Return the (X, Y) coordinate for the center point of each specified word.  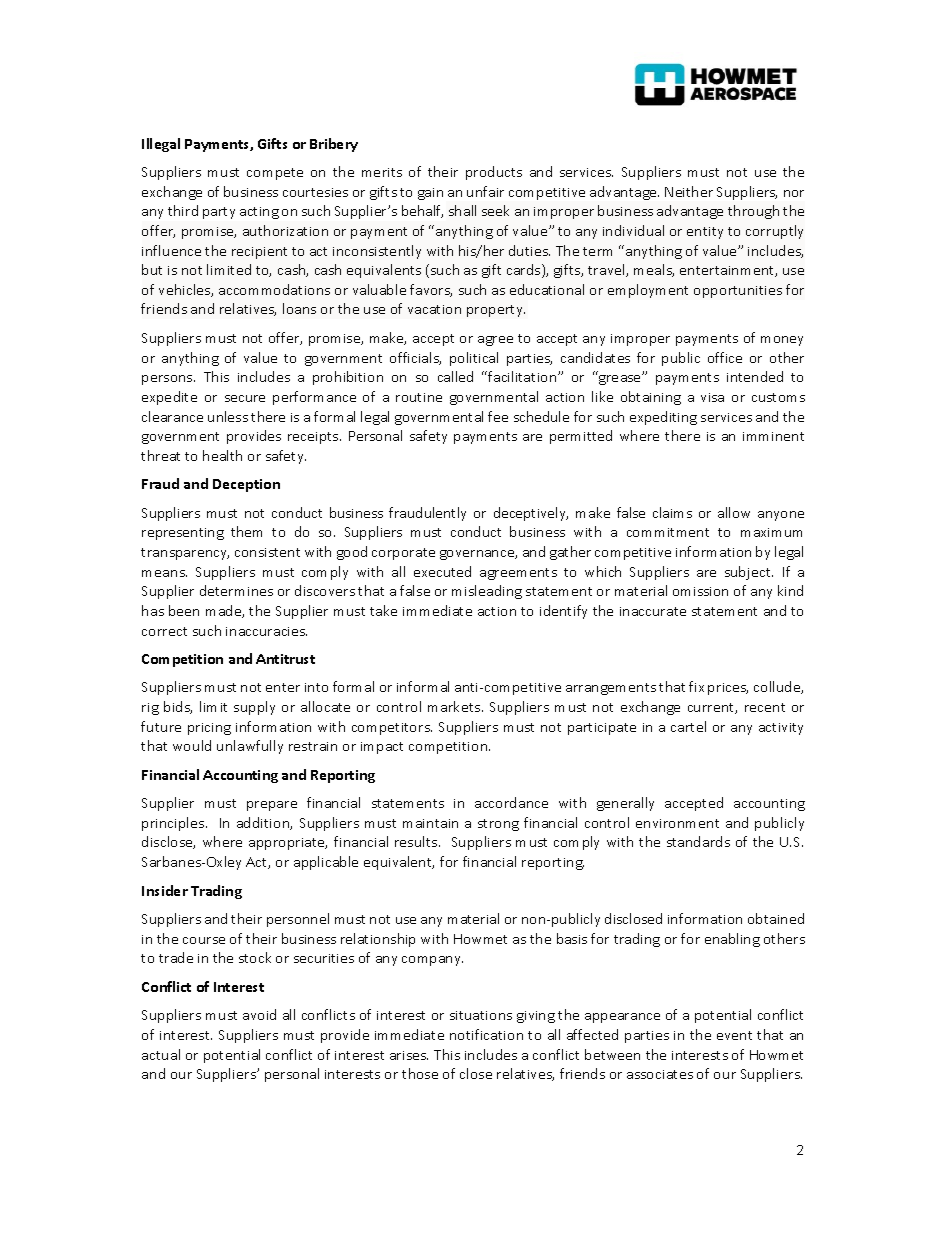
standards (698, 841)
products (494, 173)
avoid (259, 1014)
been (184, 610)
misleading (487, 592)
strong (498, 825)
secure (245, 398)
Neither (689, 191)
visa (712, 397)
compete (275, 174)
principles (174, 824)
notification (486, 1034)
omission (700, 591)
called (455, 376)
